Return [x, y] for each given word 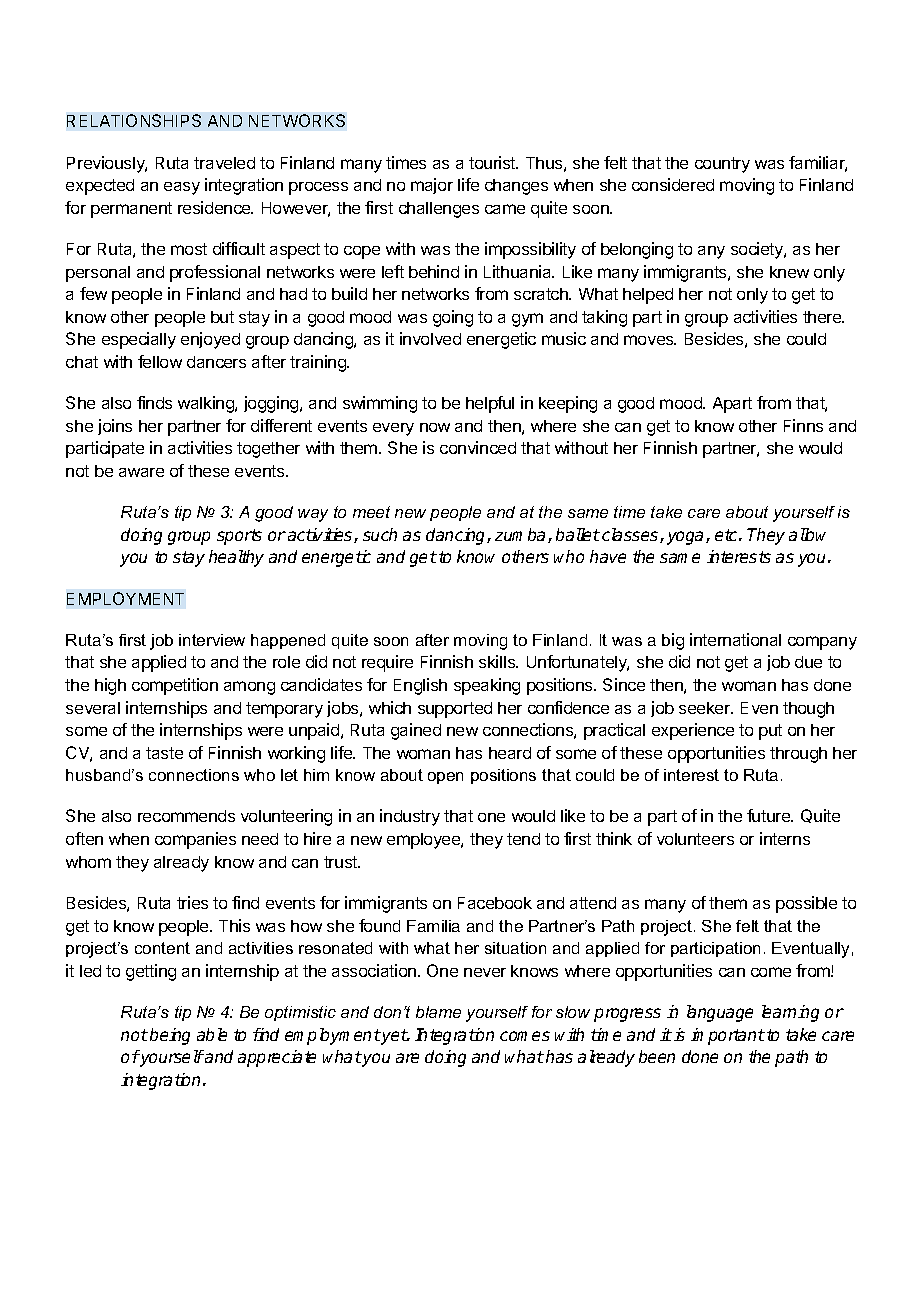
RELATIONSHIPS [134, 120]
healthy [236, 558]
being [170, 1036]
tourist [493, 162]
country [722, 165]
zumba [522, 535]
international [735, 639]
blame [438, 1012]
